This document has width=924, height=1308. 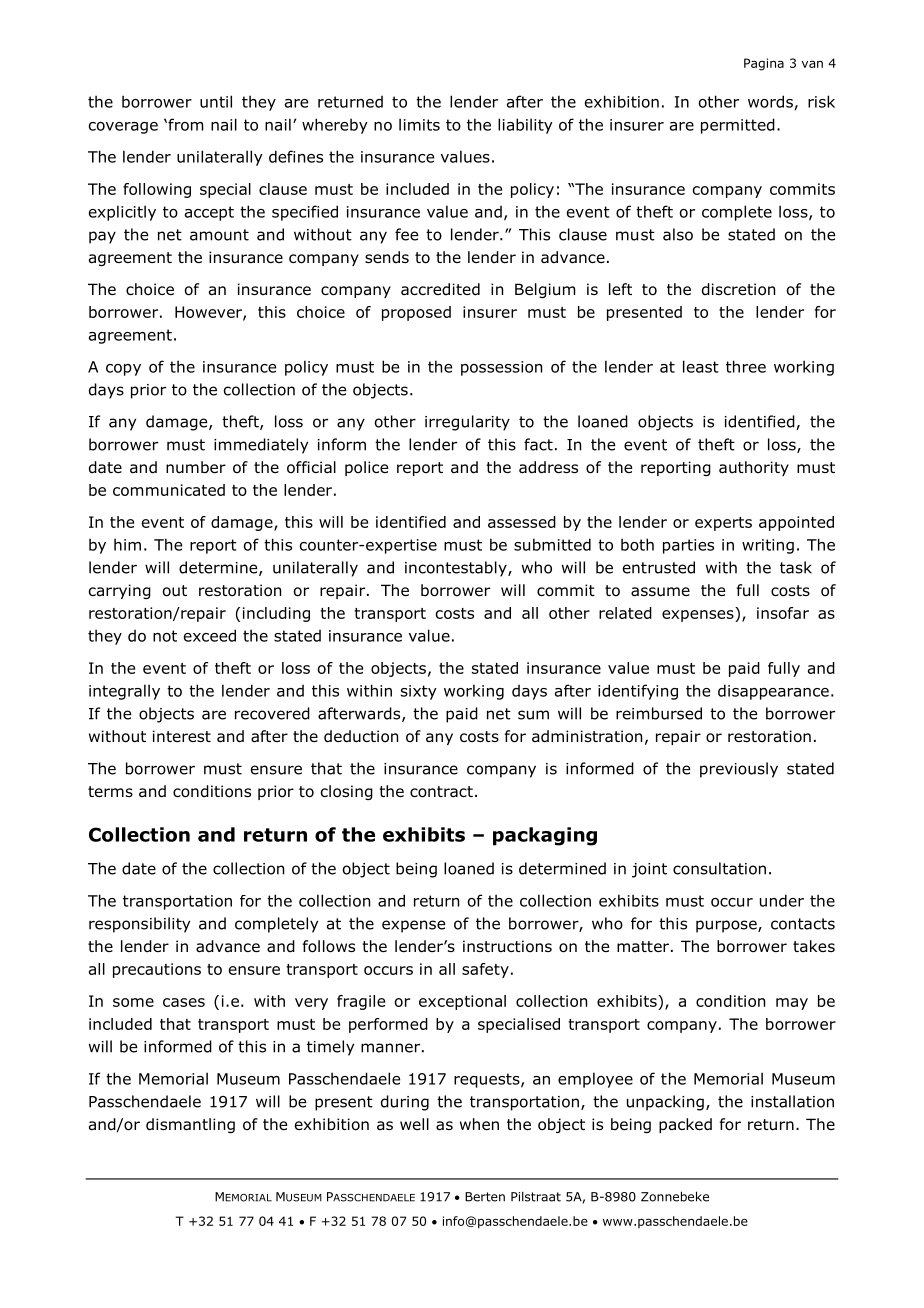 I want to click on installation, so click(x=792, y=1101).
